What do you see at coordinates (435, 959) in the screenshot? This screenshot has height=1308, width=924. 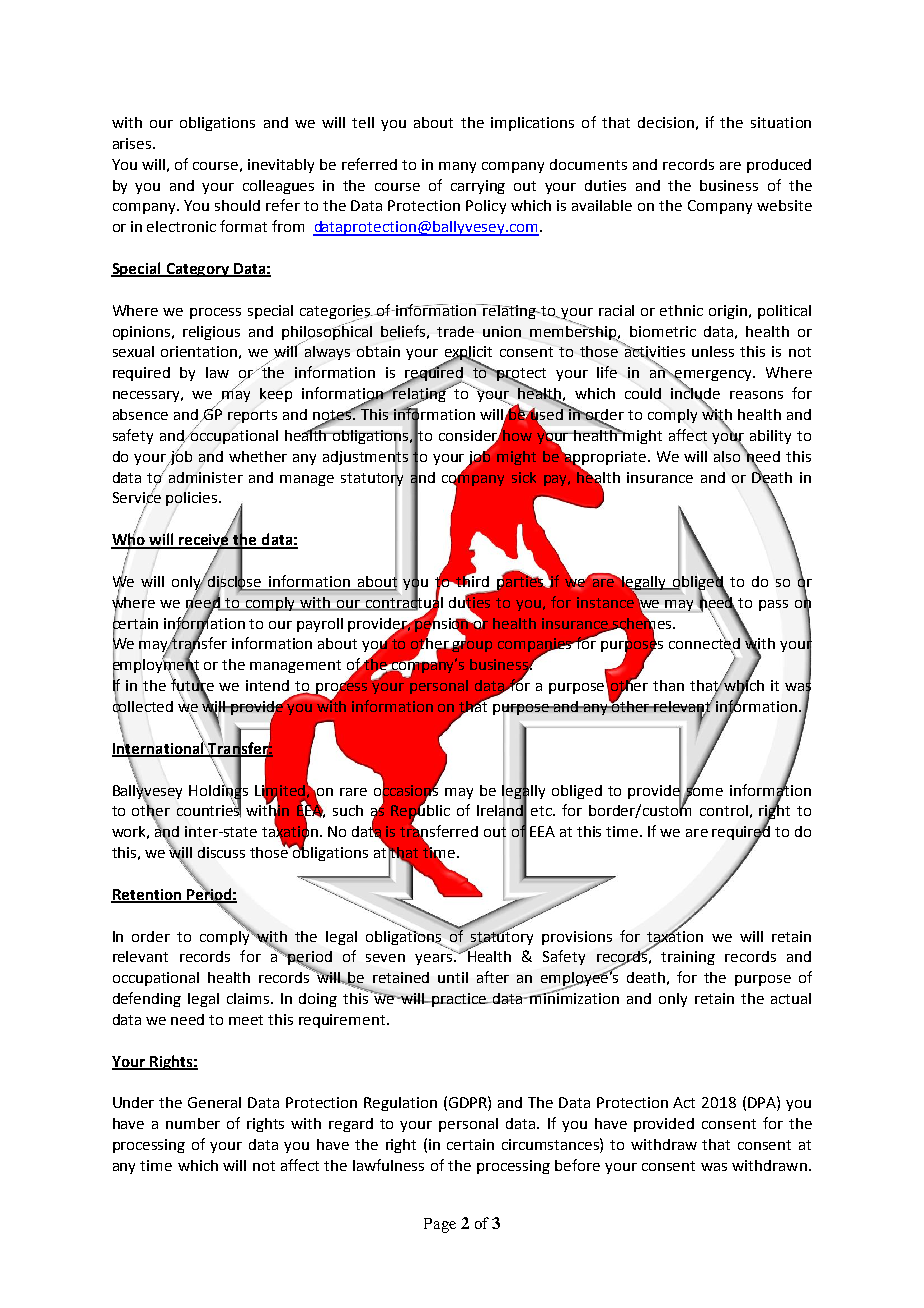 I see `years` at bounding box center [435, 959].
